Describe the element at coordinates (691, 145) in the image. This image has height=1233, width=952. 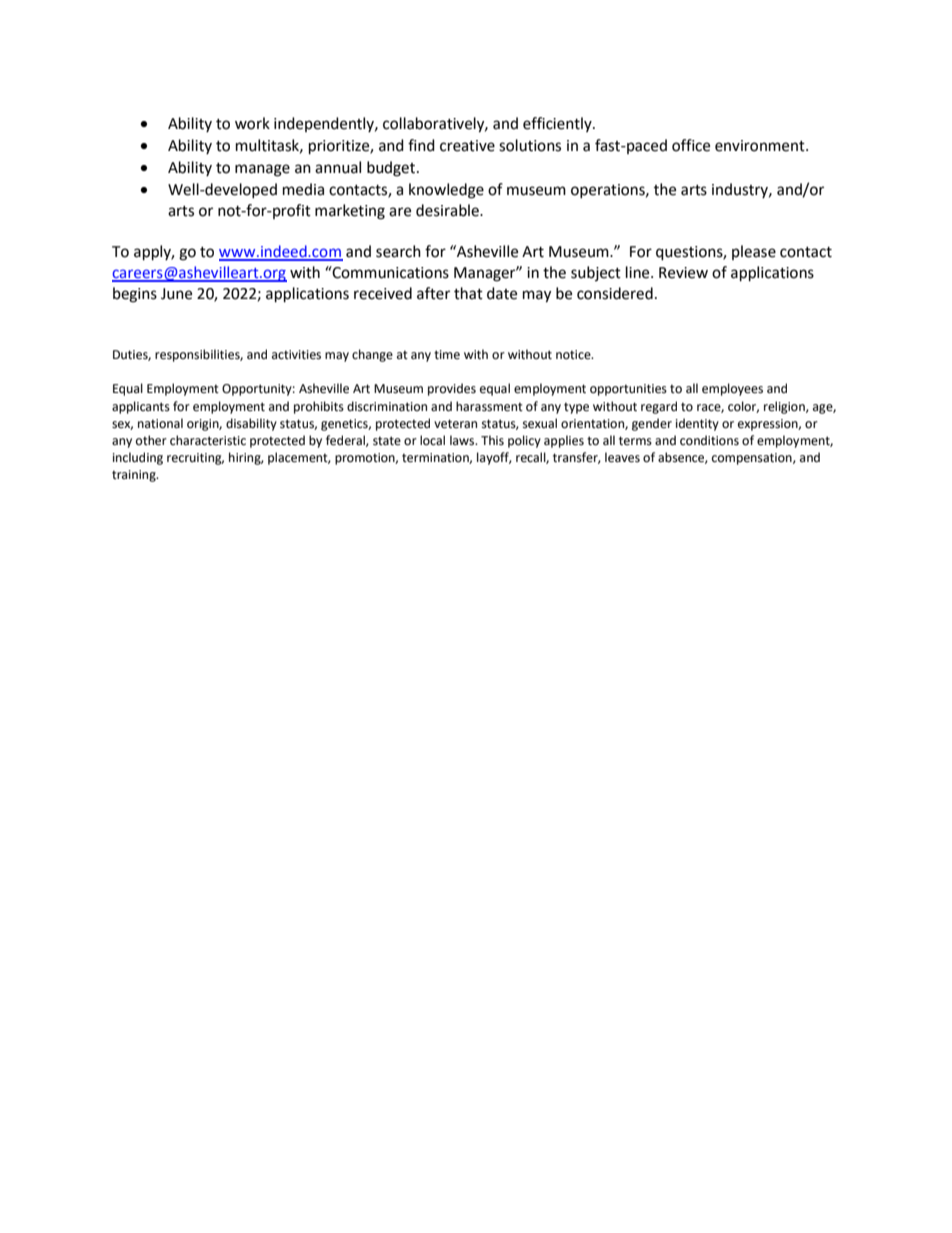
I see `office` at that location.
